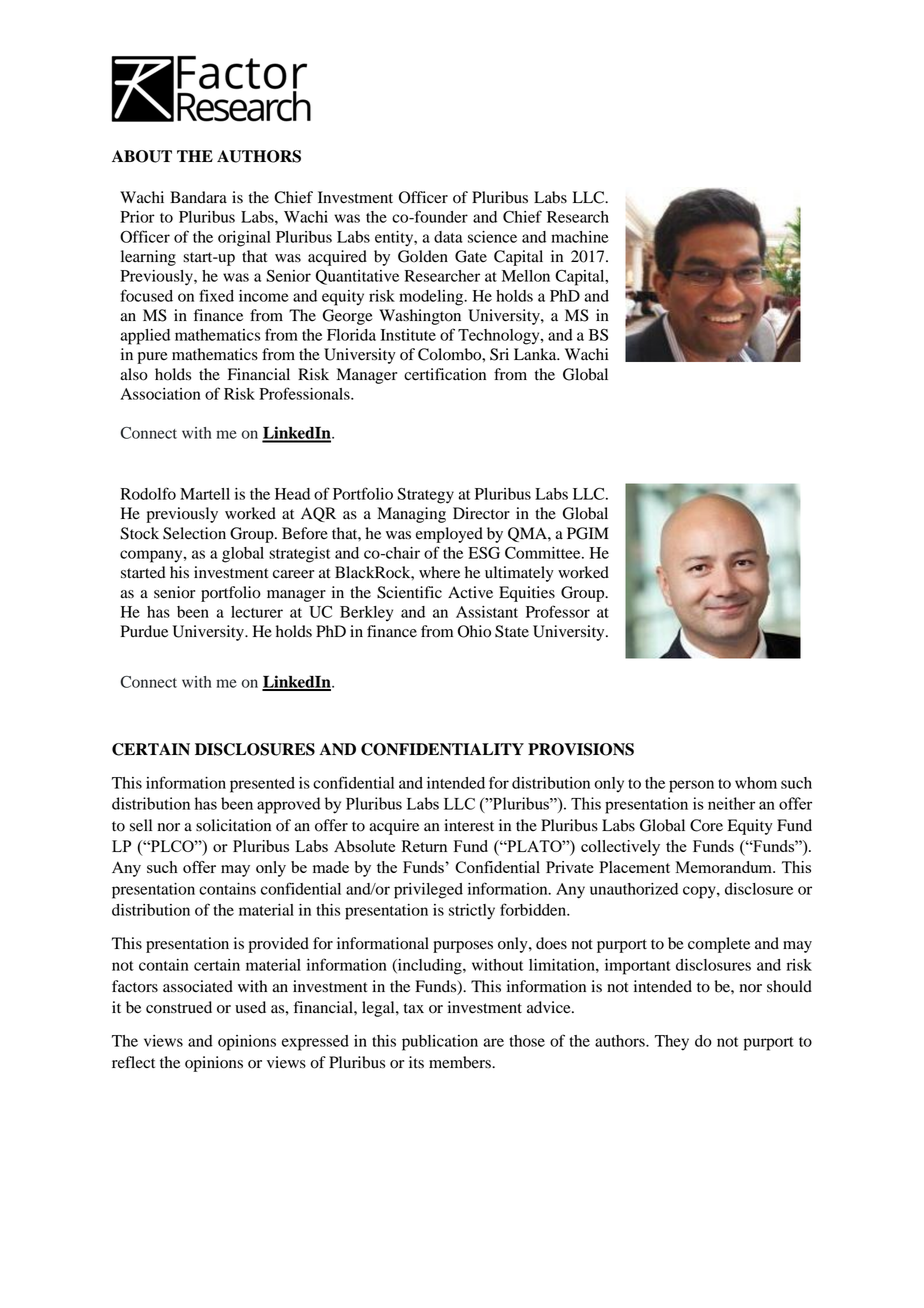  Describe the element at coordinates (160, 394) in the page. I see `Association` at that location.
